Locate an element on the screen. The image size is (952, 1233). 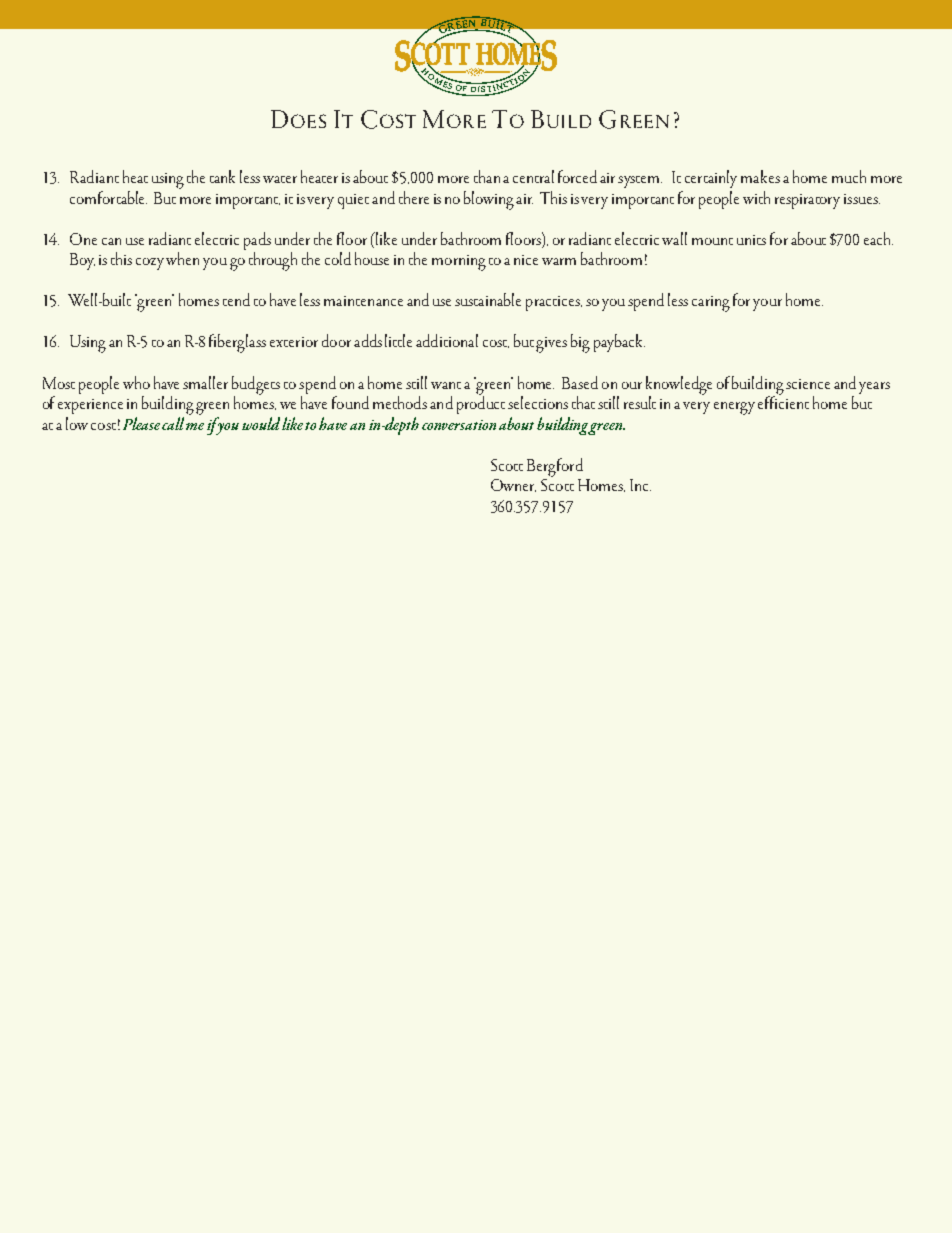
Please is located at coordinates (141, 423).
